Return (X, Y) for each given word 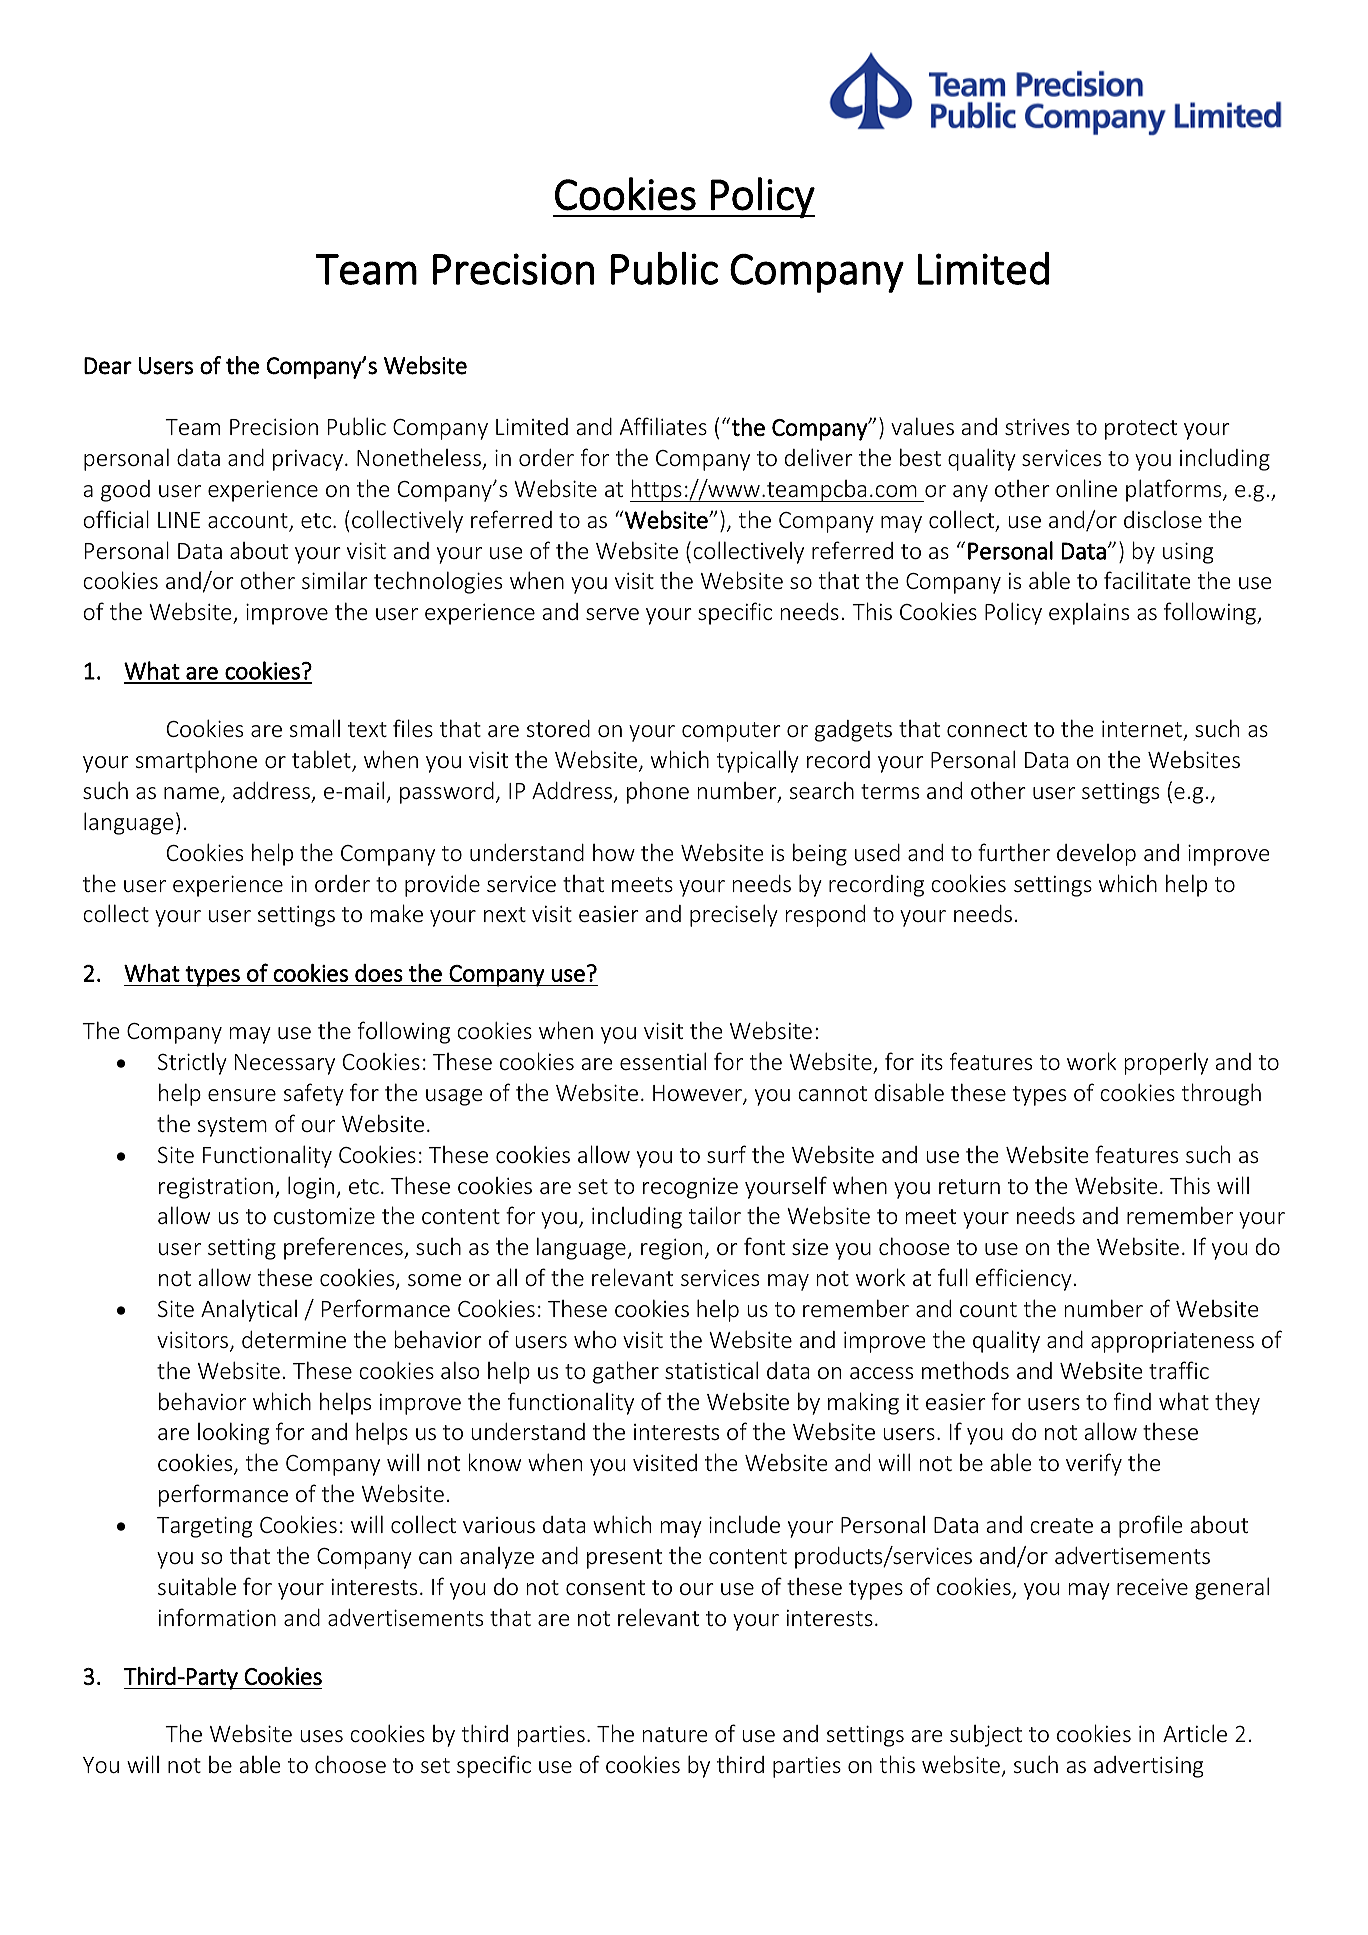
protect (1141, 430)
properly (1166, 1064)
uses (321, 1736)
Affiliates (663, 426)
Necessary (285, 1064)
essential (663, 1061)
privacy (309, 460)
